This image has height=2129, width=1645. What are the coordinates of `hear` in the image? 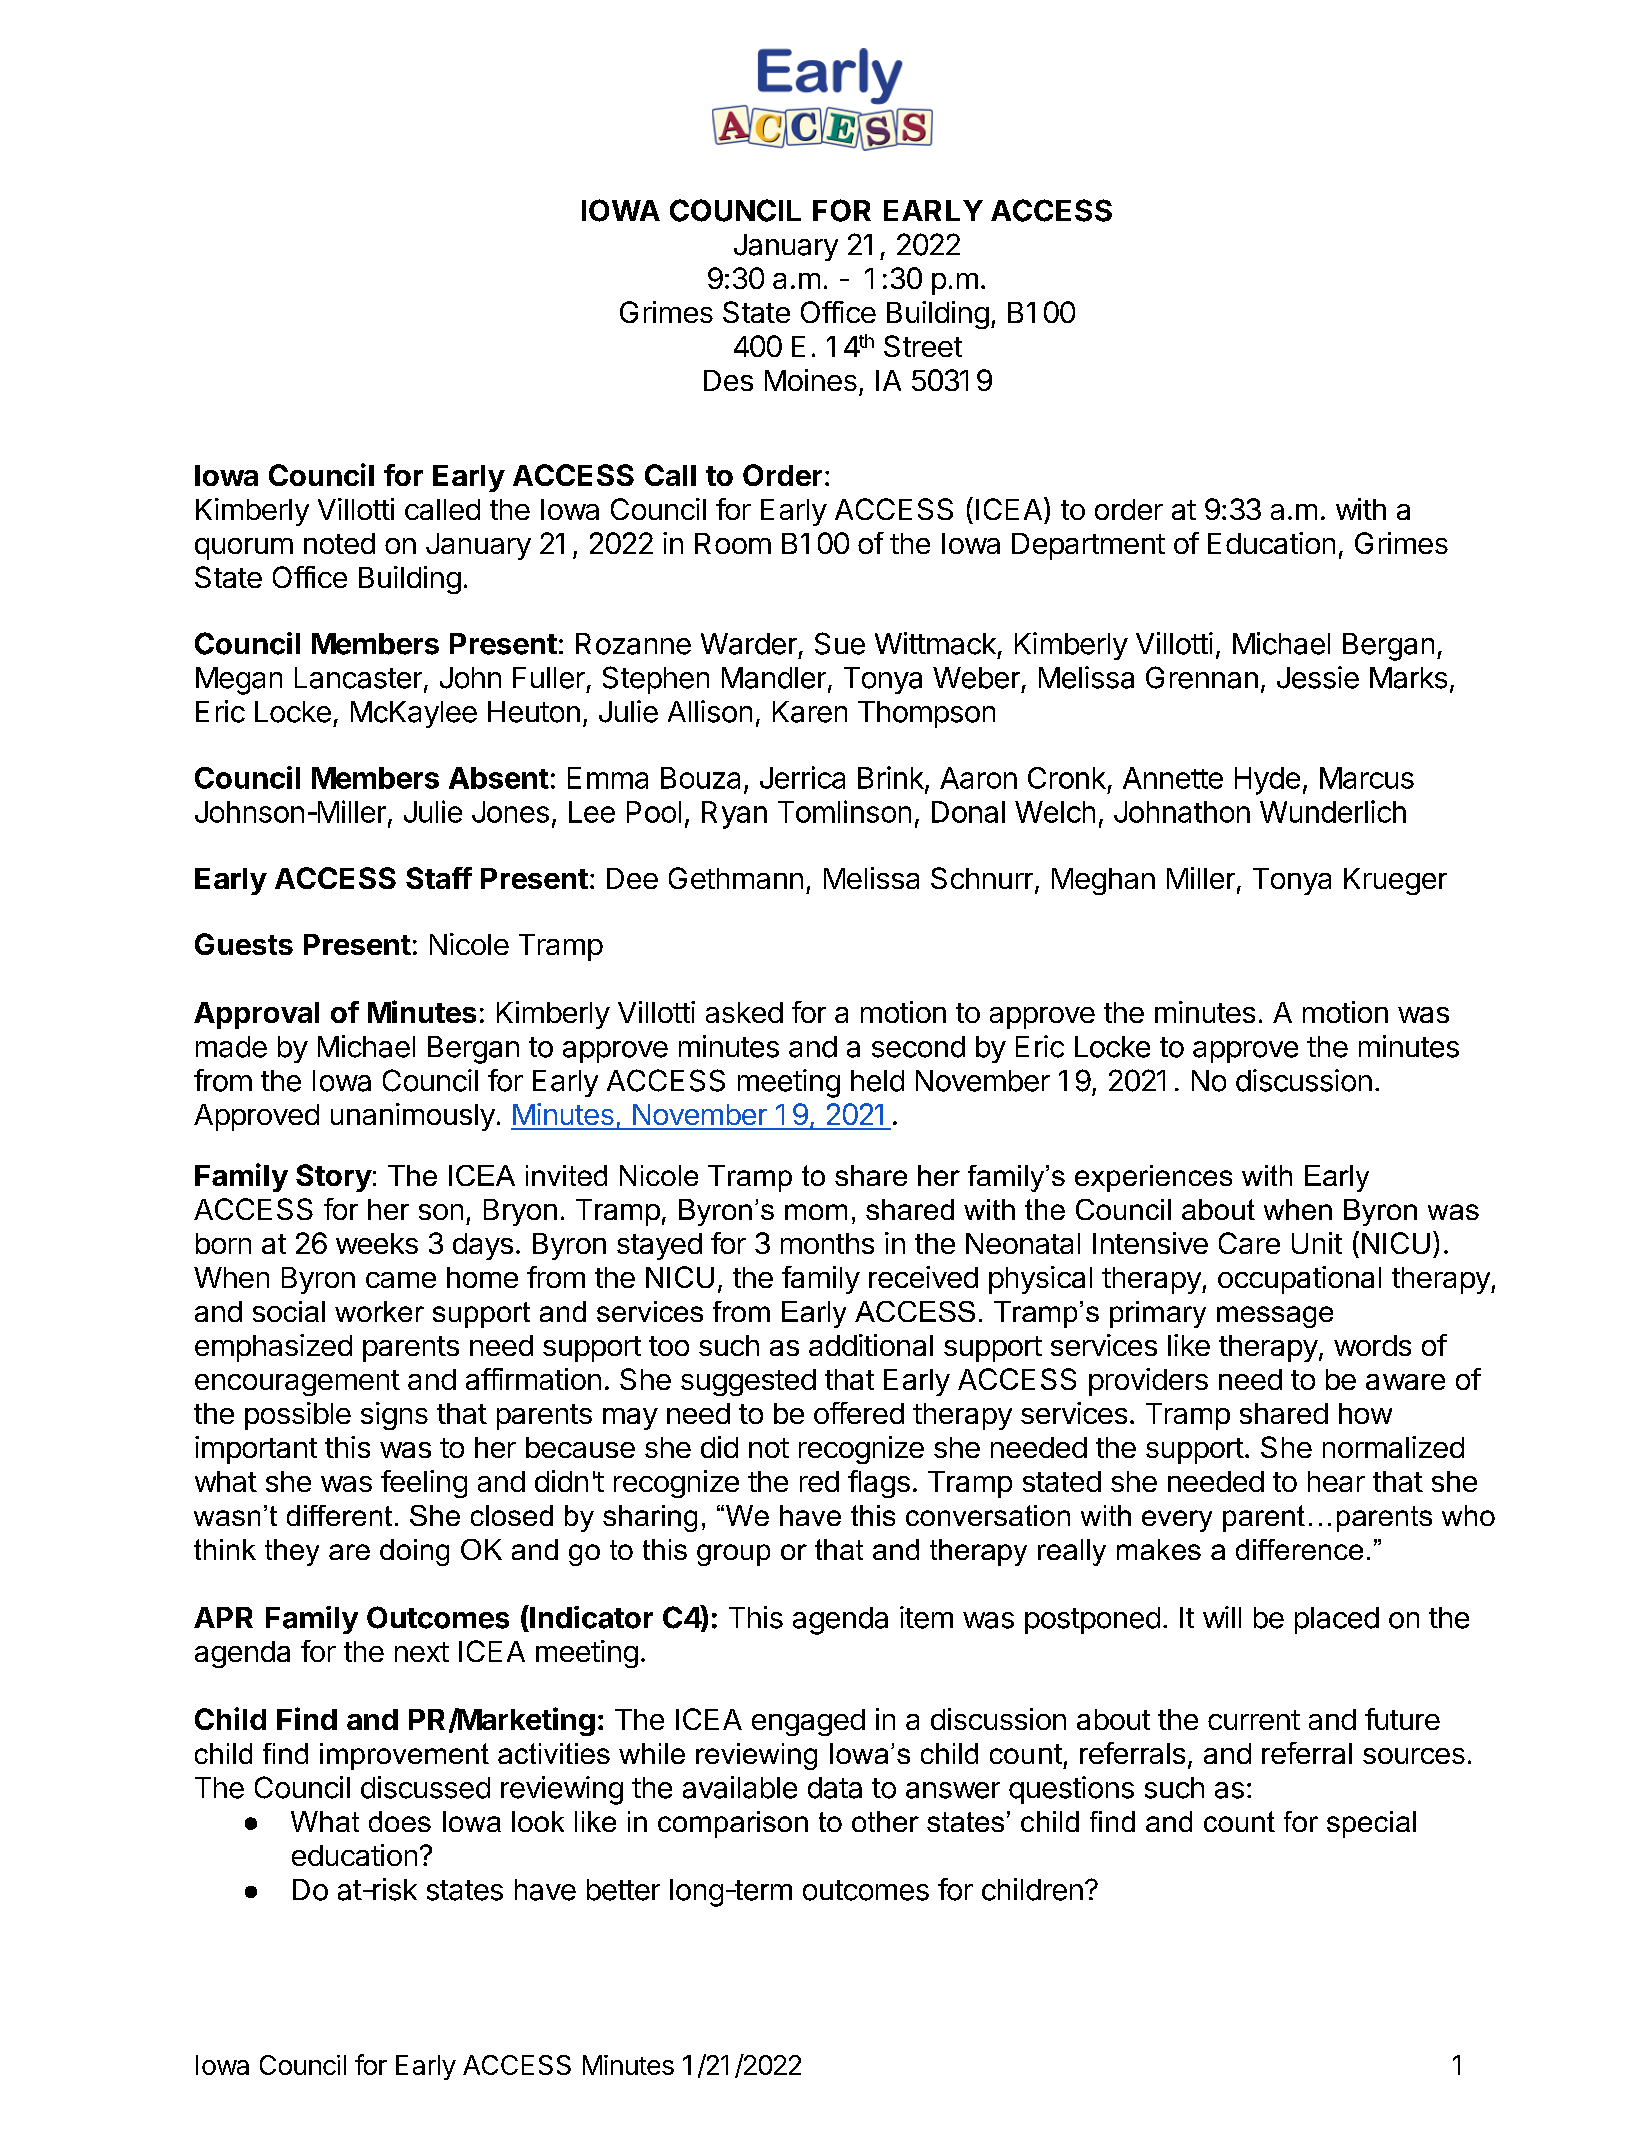 It's located at (1336, 1481).
